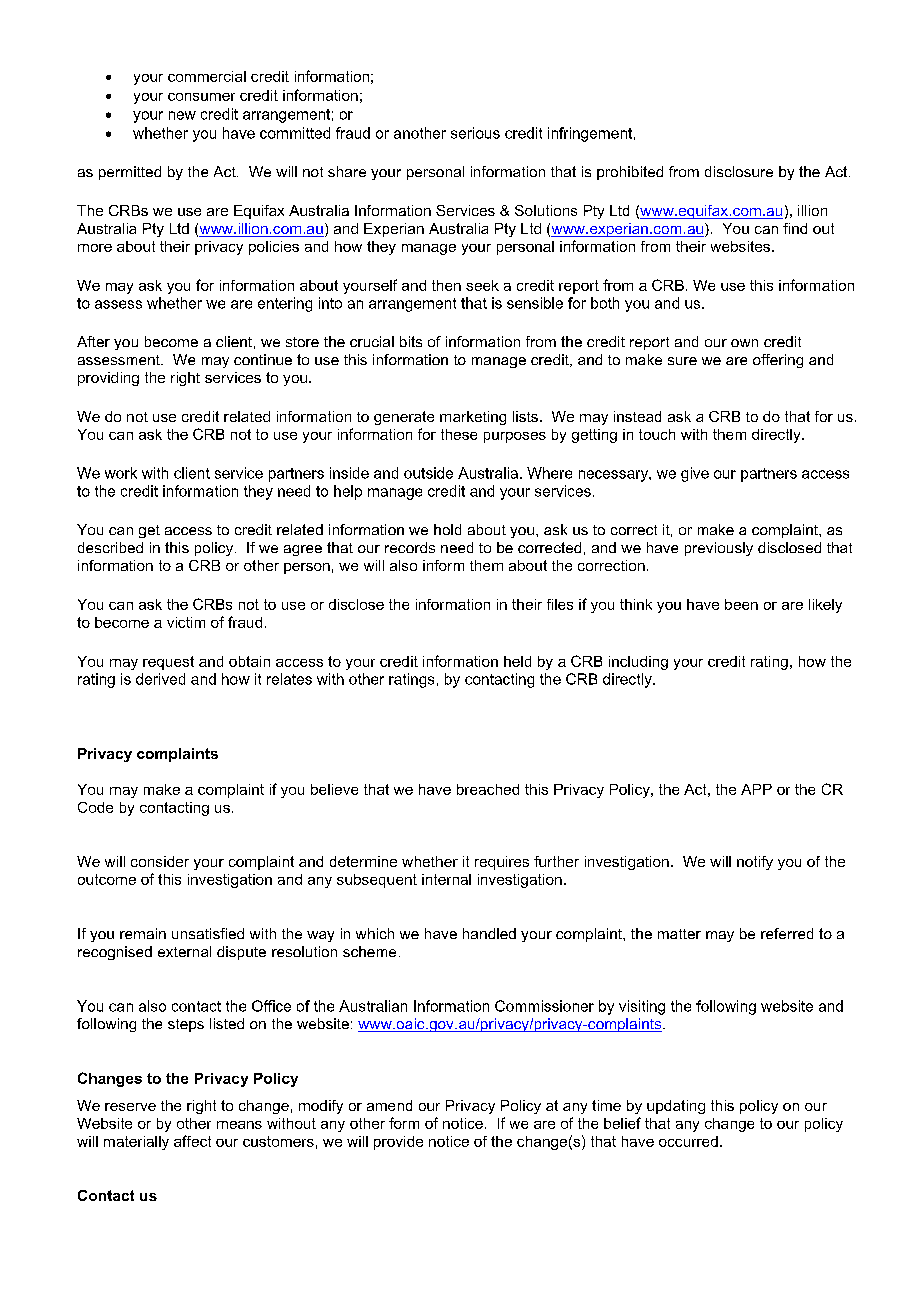 The width and height of the screenshot is (924, 1308). Describe the element at coordinates (182, 115) in the screenshot. I see `new` at that location.
